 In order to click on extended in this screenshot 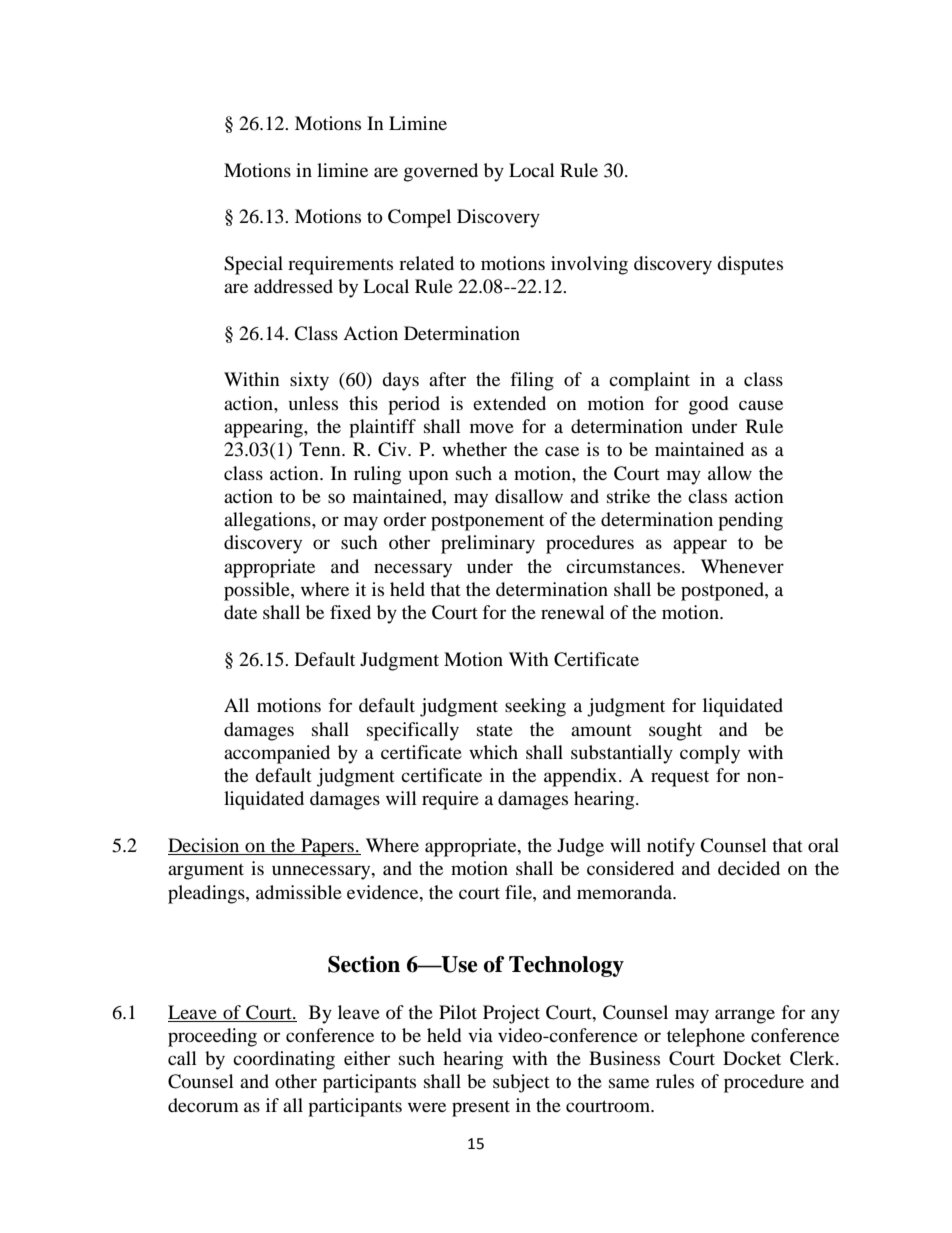, I will do `click(509, 403)`.
